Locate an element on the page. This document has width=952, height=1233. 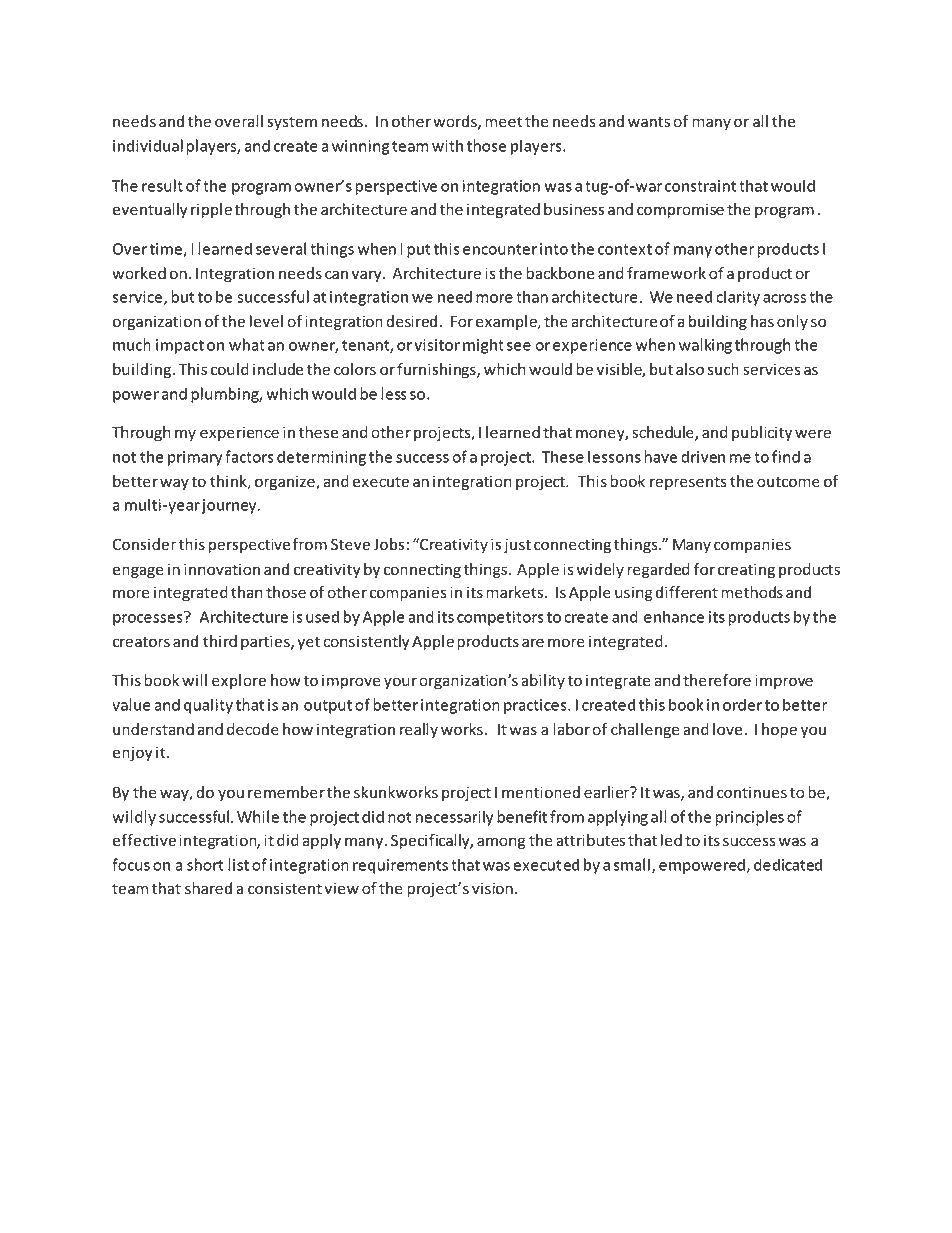
with is located at coordinates (447, 145).
